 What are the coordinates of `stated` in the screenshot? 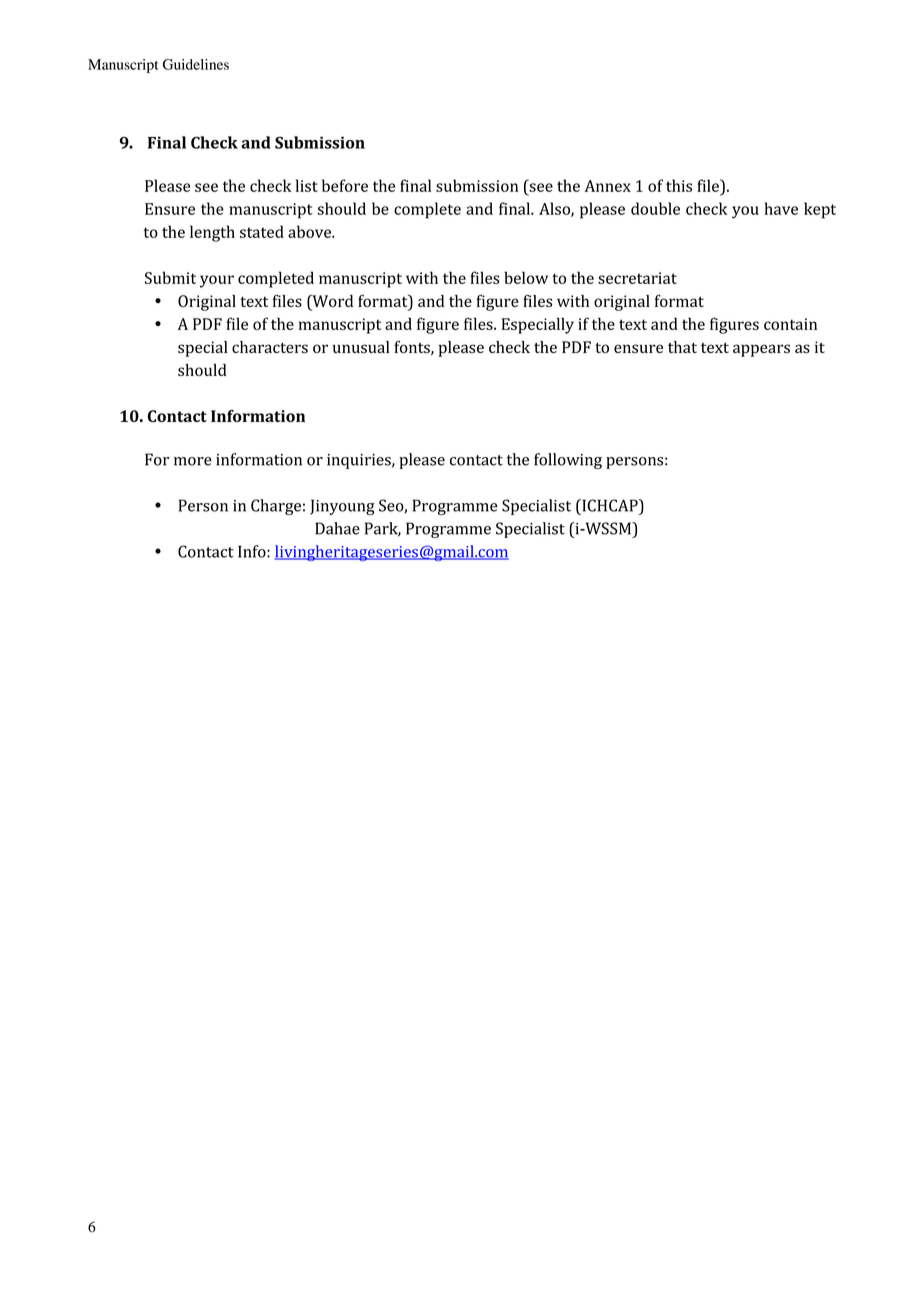 It's located at (262, 231).
